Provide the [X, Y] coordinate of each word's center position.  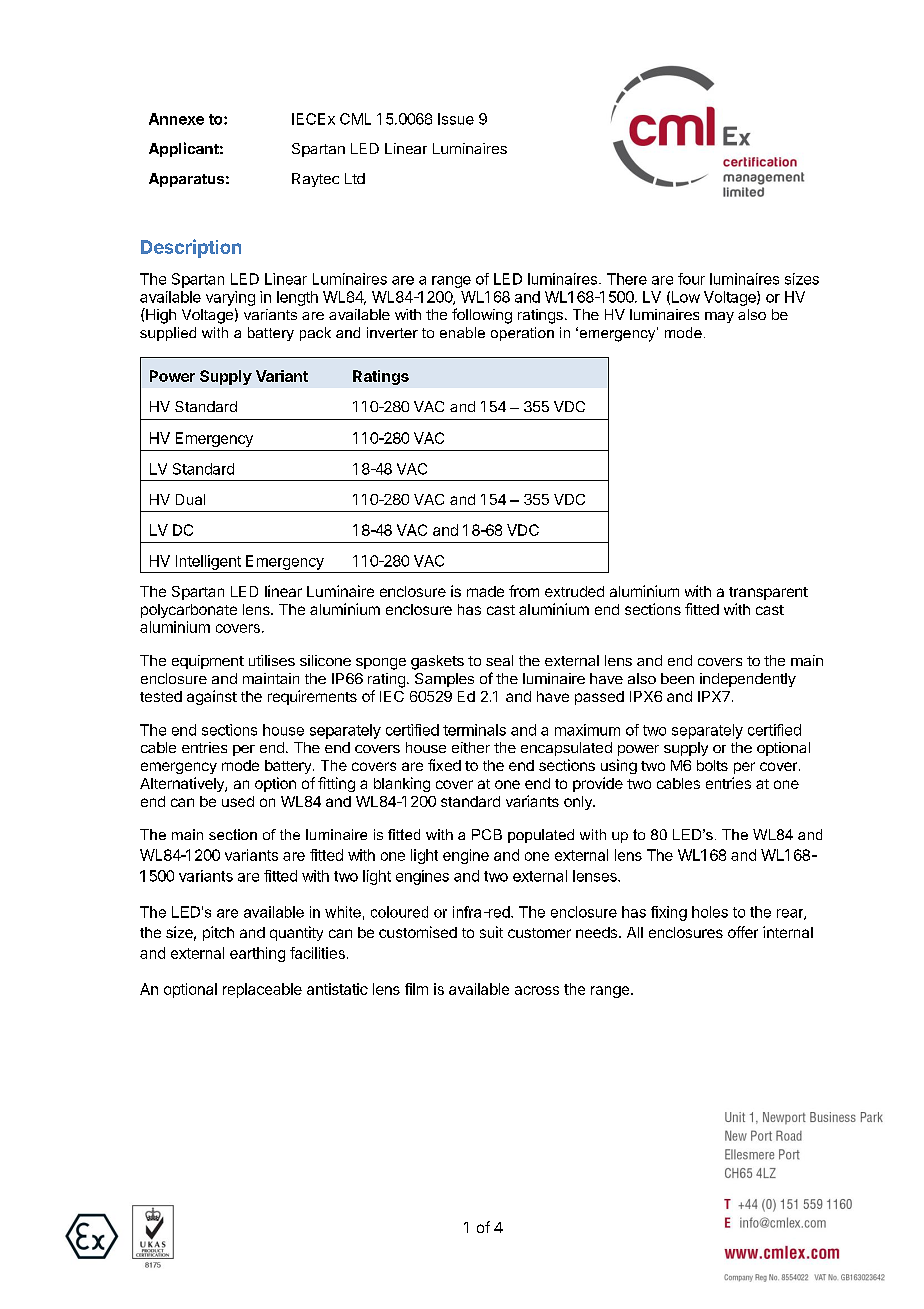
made [485, 591]
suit [491, 932]
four [691, 279]
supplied [168, 334]
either [471, 747]
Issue [456, 119]
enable [462, 332]
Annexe [176, 119]
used [238, 801]
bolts [712, 765]
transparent [768, 593]
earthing [257, 954]
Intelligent [208, 562]
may [719, 317]
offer [743, 932]
